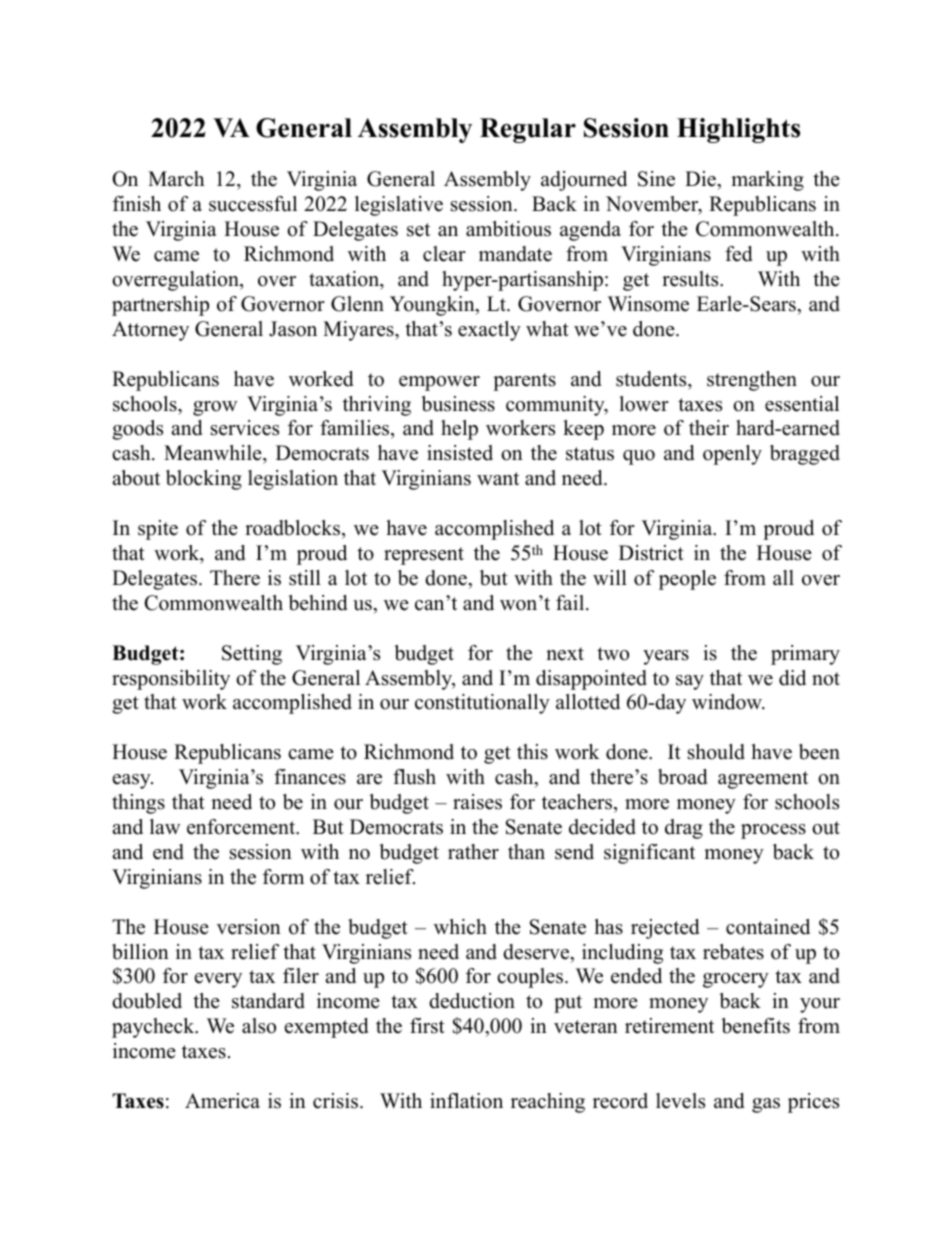 The width and height of the document is (952, 1233). I want to click on marking, so click(767, 181).
